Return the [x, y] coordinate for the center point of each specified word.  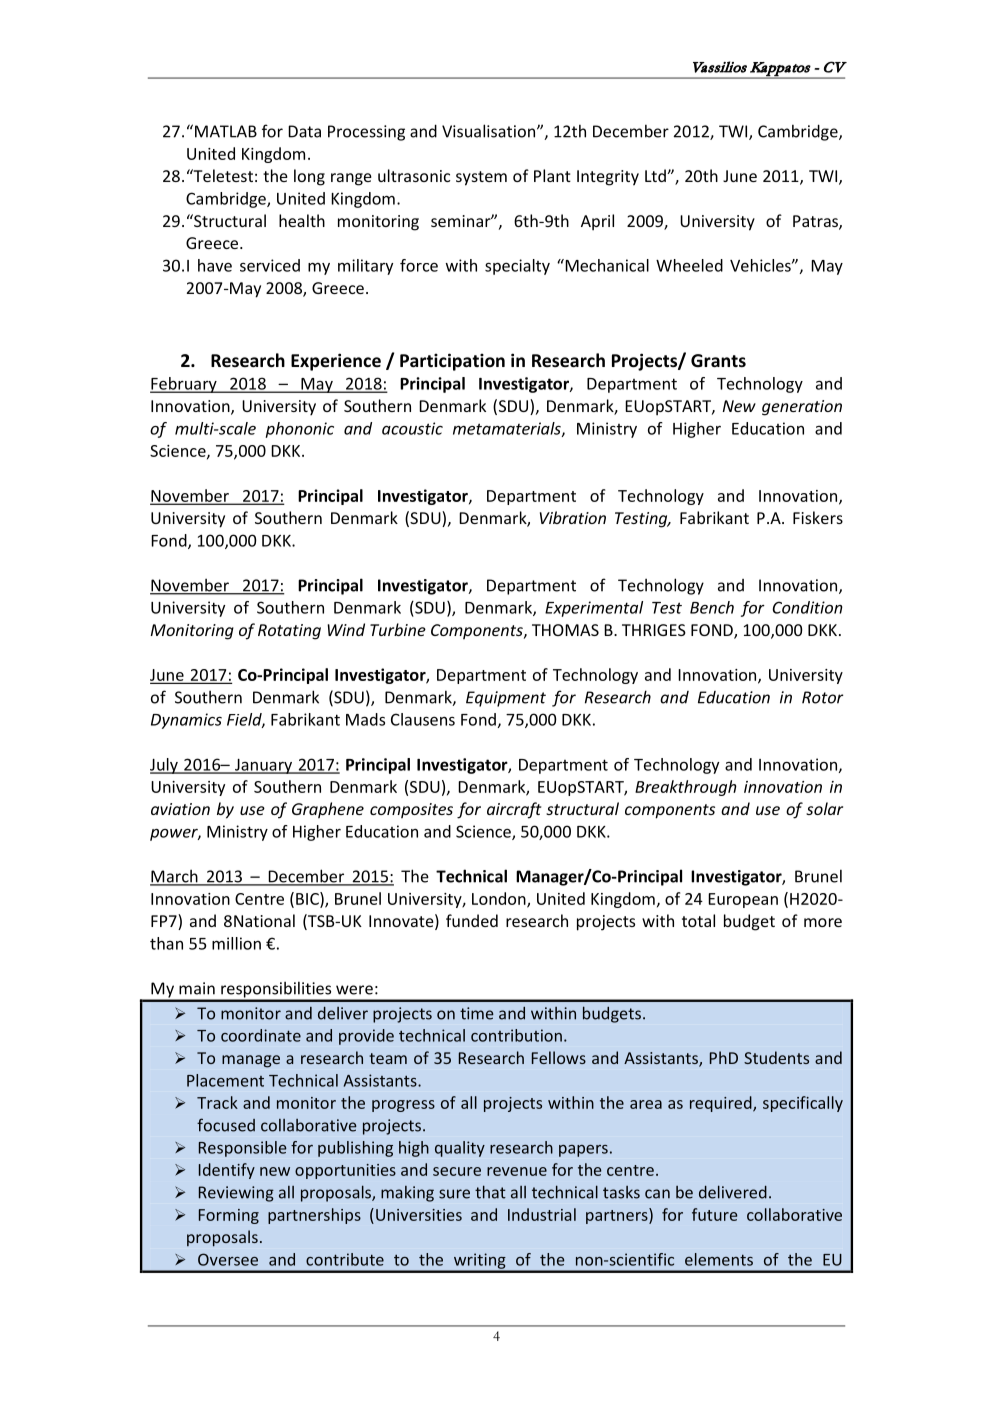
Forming [229, 1216]
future [715, 1214]
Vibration [573, 517]
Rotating [289, 632]
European [743, 900]
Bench [712, 607]
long [309, 177]
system [481, 178]
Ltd [656, 175]
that [490, 1192]
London [500, 899]
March [175, 877]
